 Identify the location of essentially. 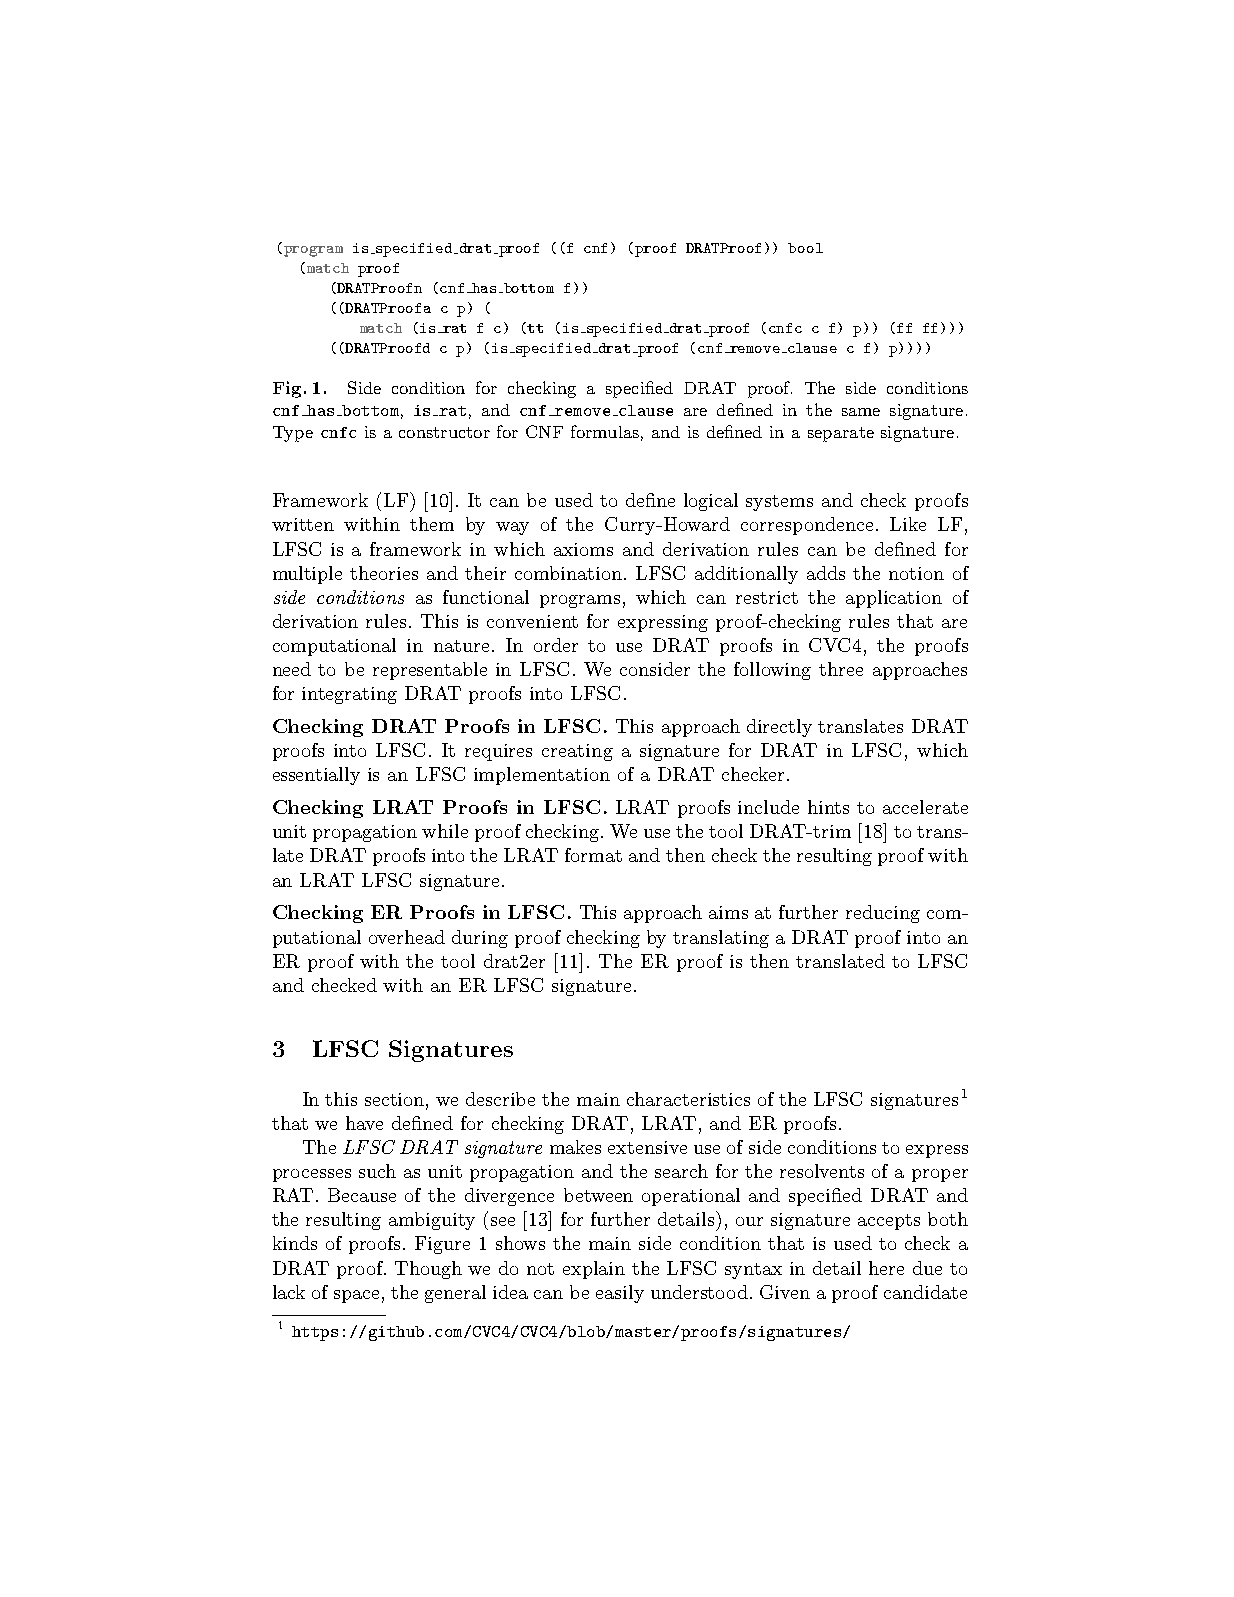
(316, 776).
